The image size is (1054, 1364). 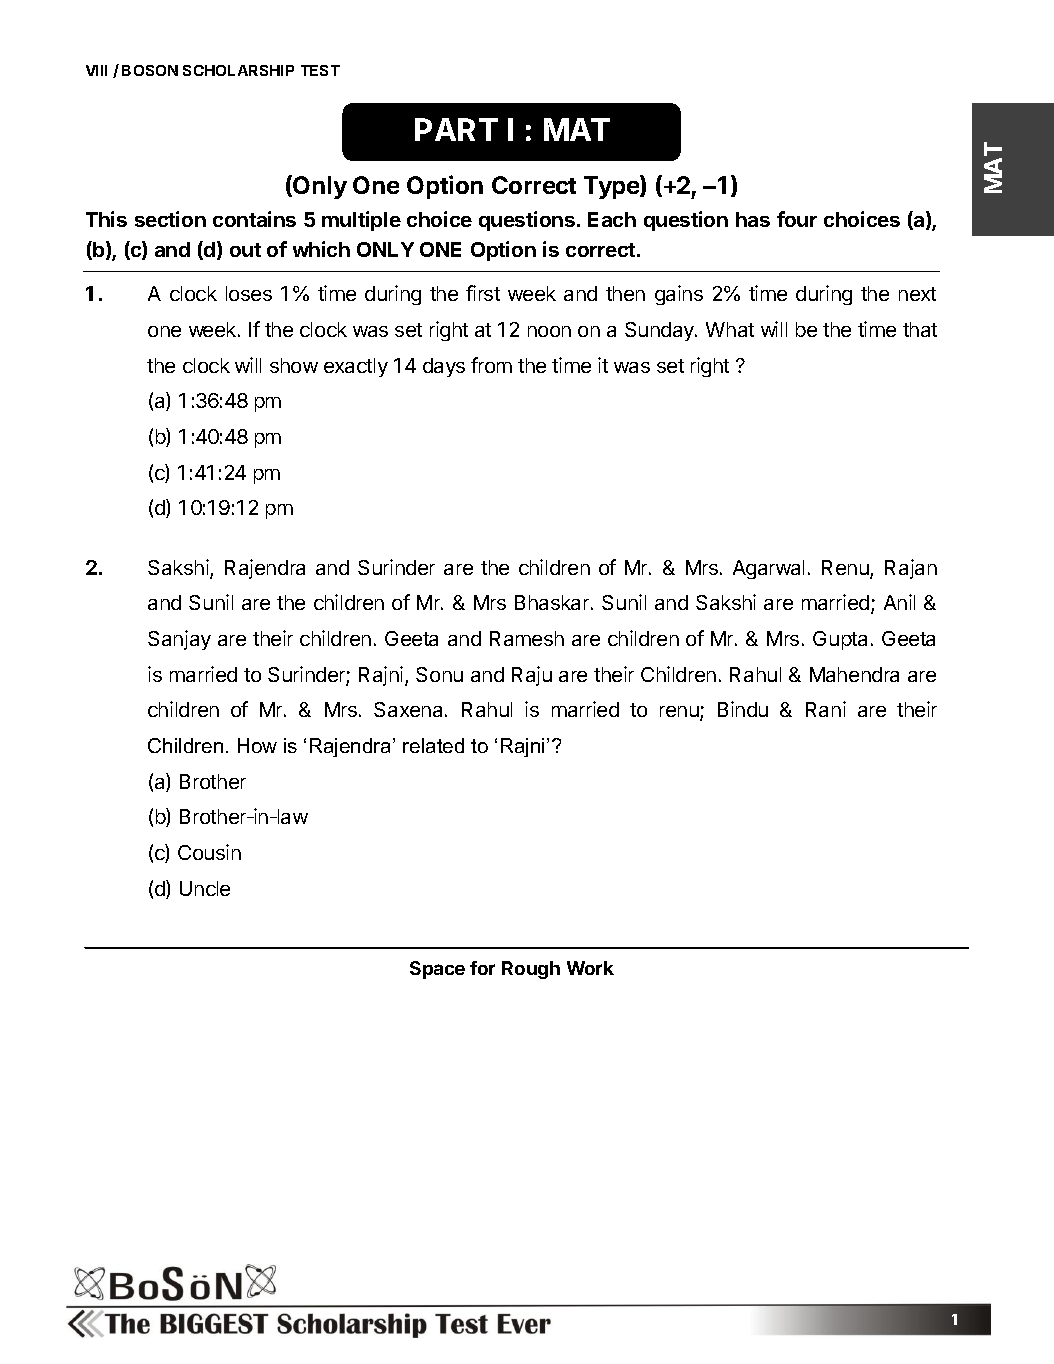 What do you see at coordinates (797, 219) in the screenshot?
I see `four` at bounding box center [797, 219].
